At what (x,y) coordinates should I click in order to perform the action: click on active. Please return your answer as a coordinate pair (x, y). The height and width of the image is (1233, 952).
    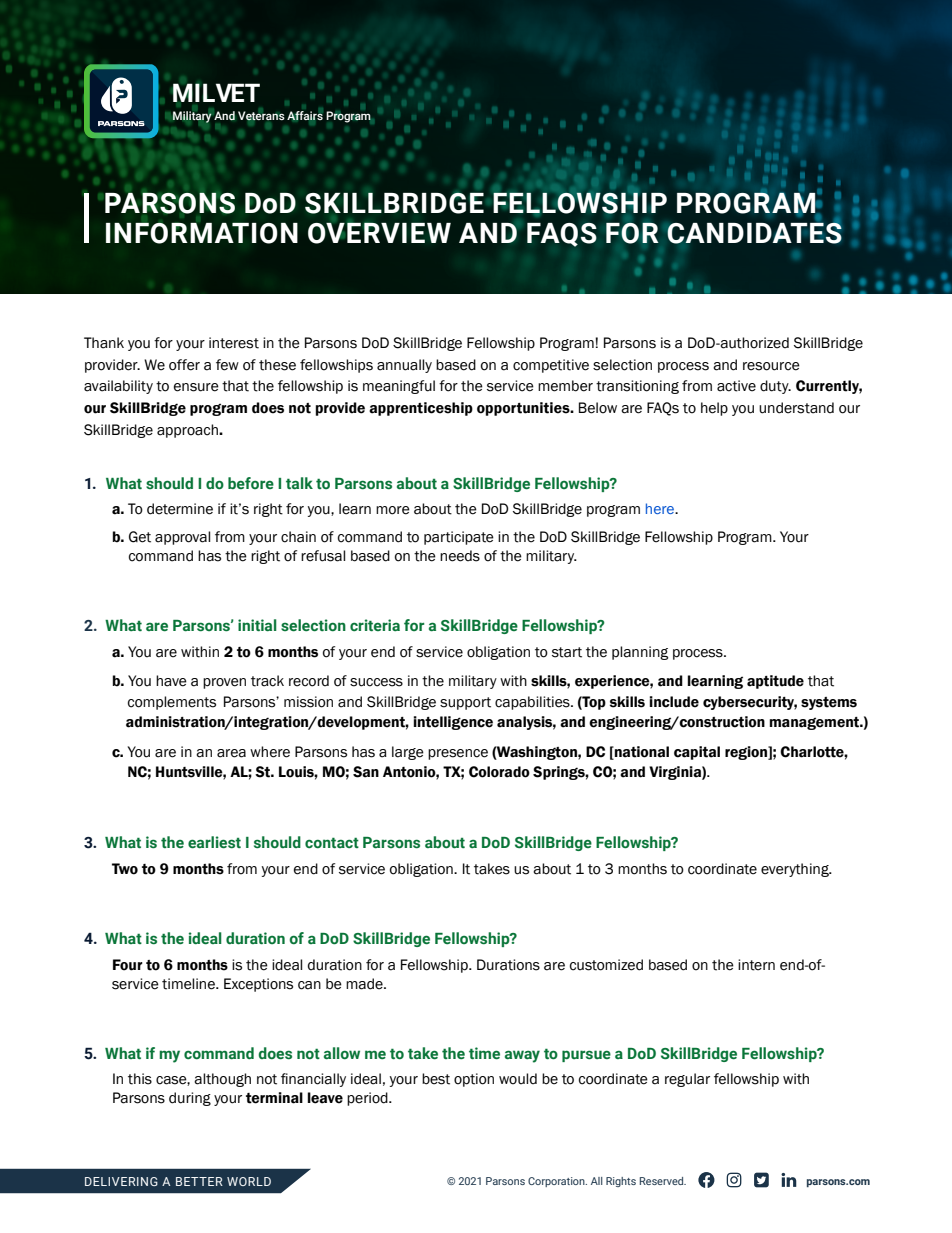
    Looking at the image, I should click on (736, 386).
